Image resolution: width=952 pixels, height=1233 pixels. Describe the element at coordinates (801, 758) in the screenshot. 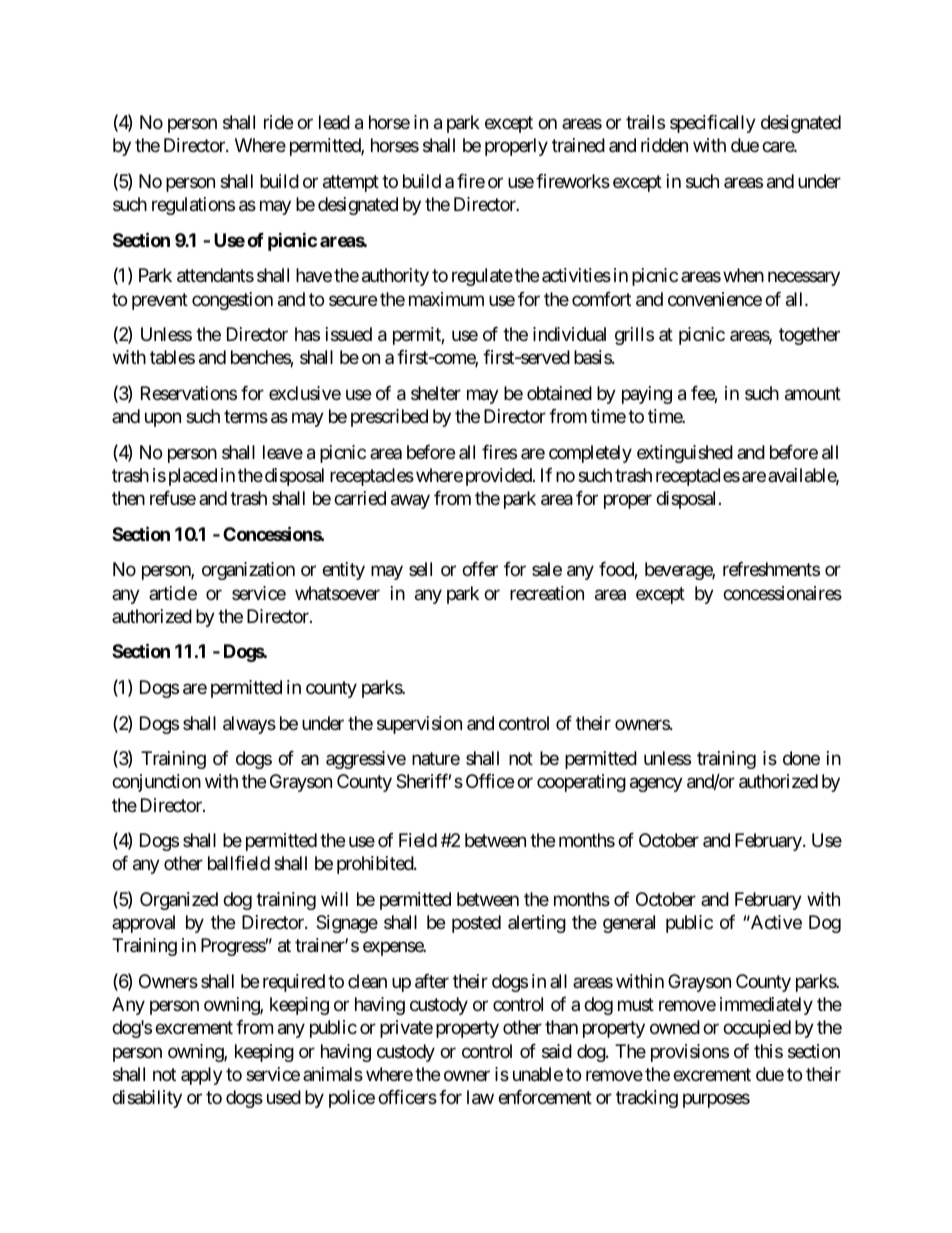

I see `done` at that location.
